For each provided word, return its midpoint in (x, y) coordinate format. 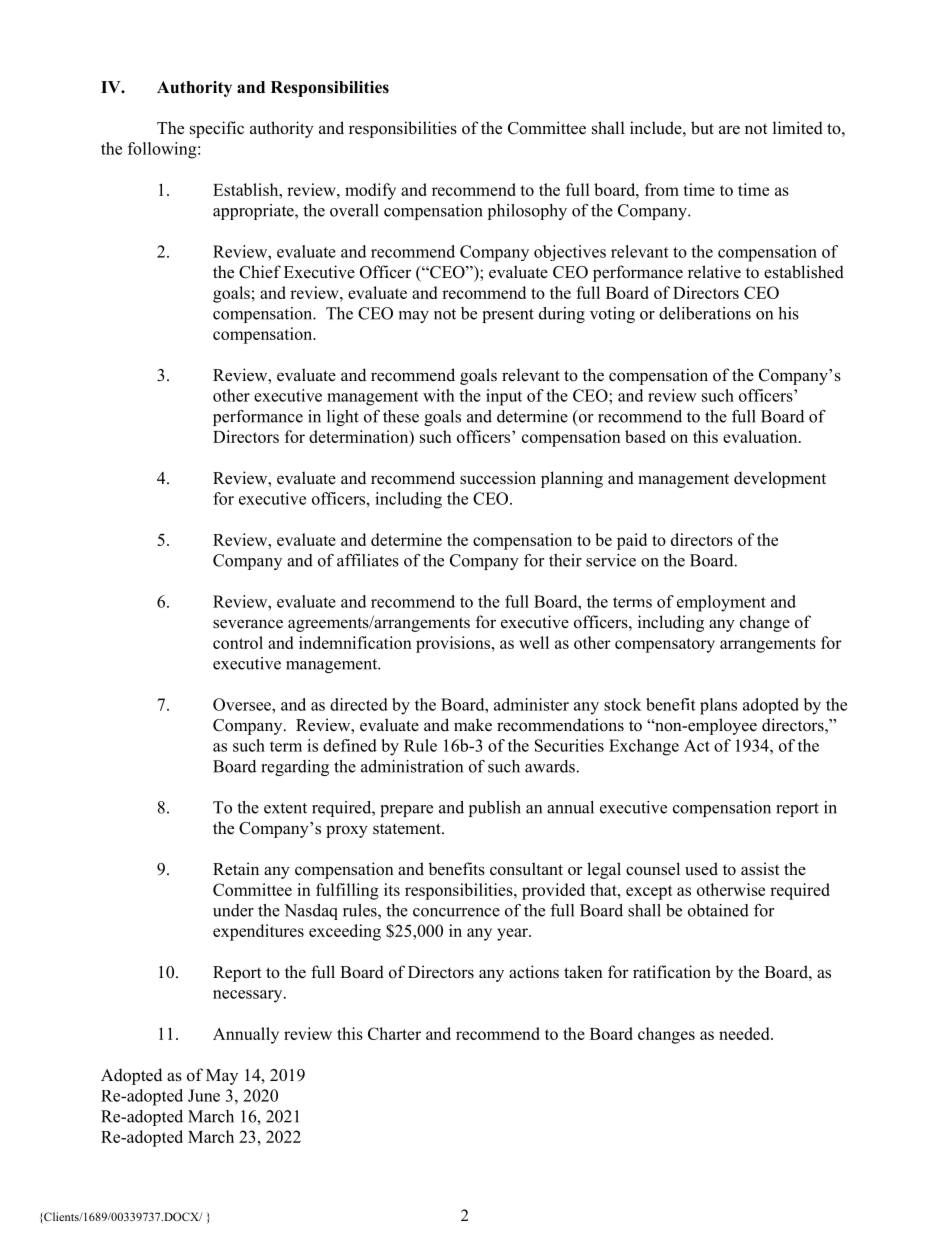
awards (550, 766)
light (343, 418)
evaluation (761, 436)
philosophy (527, 212)
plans (718, 706)
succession (498, 478)
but (702, 128)
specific (217, 129)
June (204, 1095)
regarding (295, 768)
